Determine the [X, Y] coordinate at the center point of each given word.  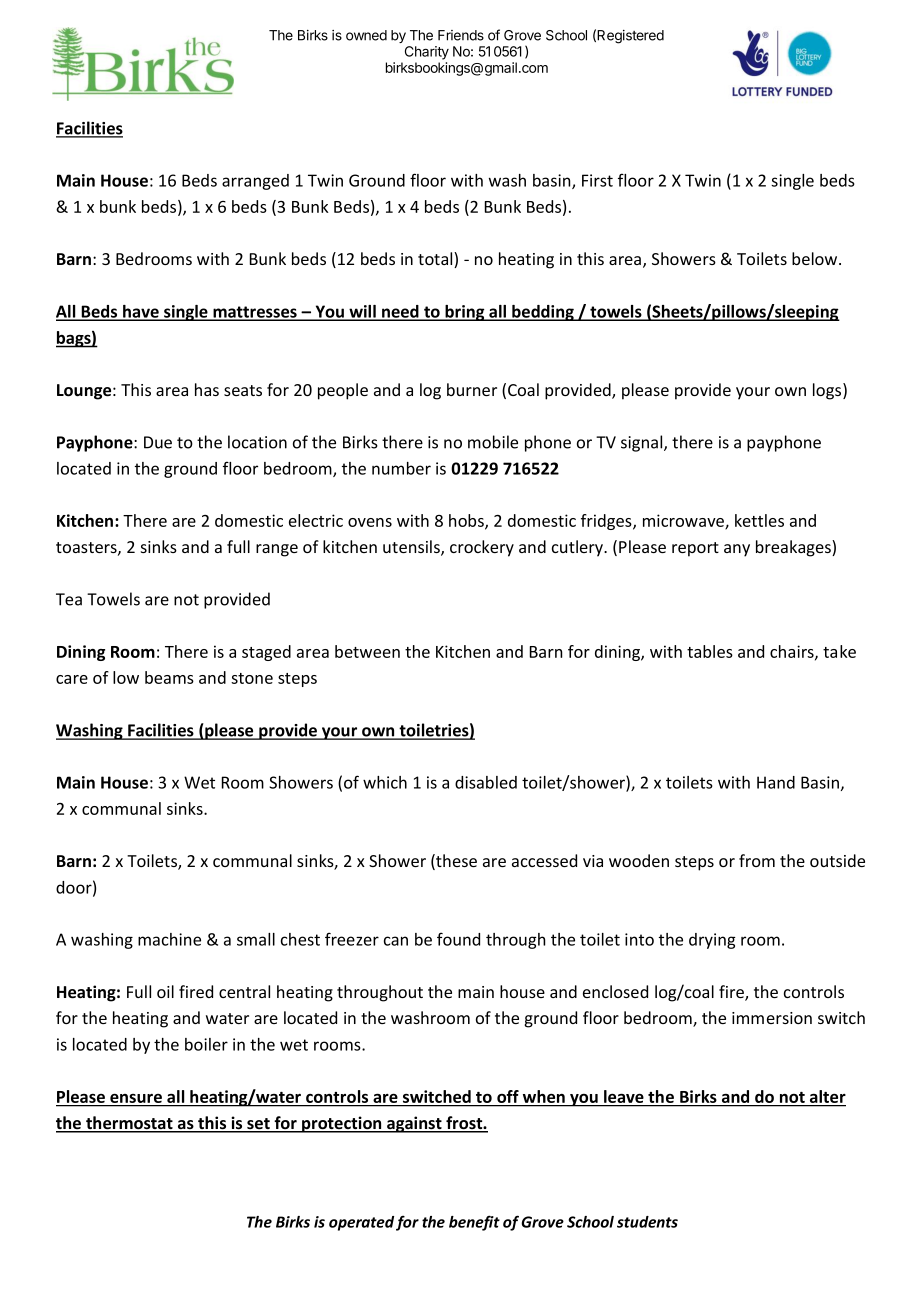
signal [643, 443]
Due [158, 442]
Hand [776, 782]
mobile [493, 442]
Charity [427, 53]
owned [366, 35]
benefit [474, 1223]
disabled [486, 782]
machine [169, 939]
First [597, 180]
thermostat [129, 1124]
